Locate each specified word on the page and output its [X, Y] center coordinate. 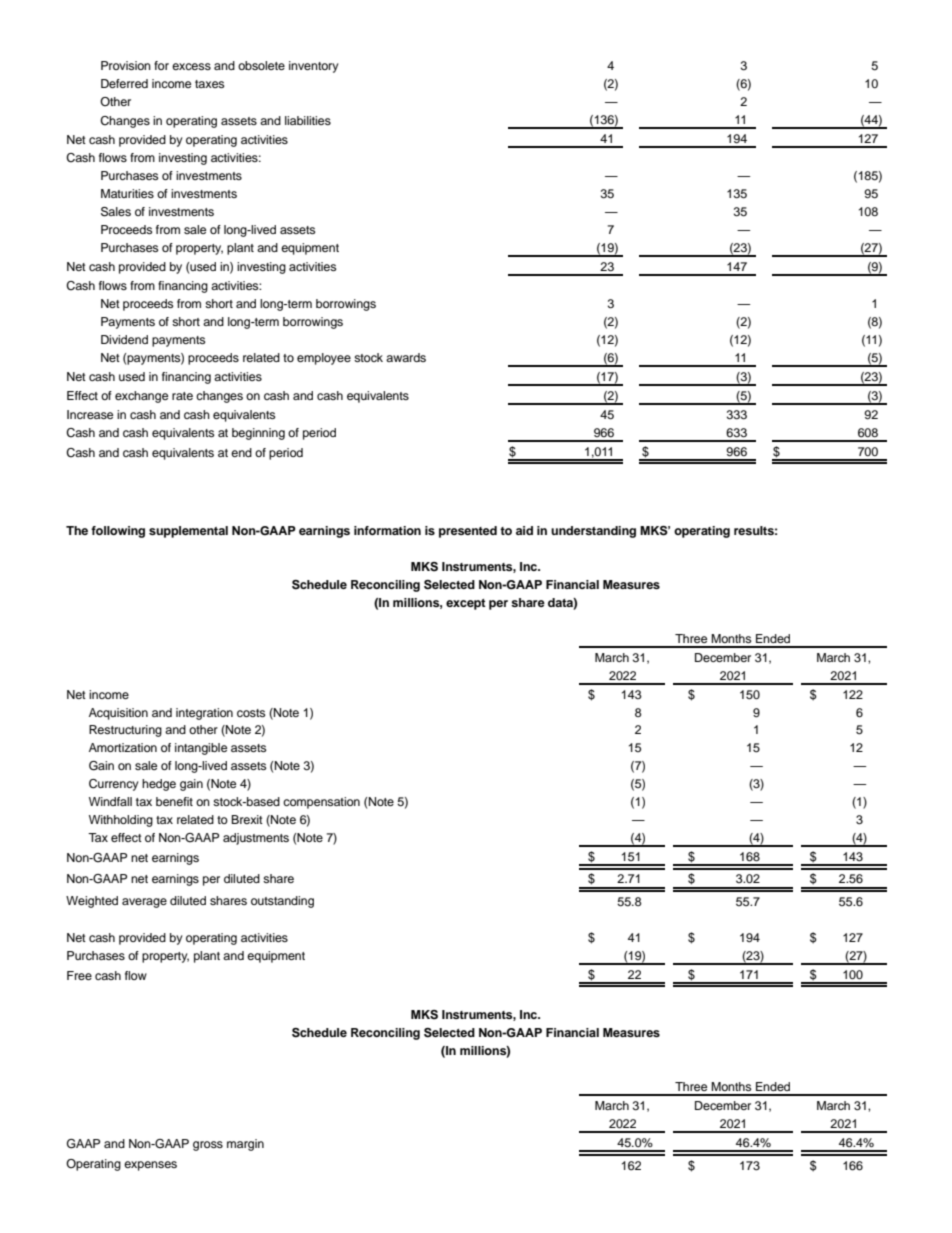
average [144, 903]
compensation [321, 803]
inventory [314, 67]
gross [208, 1146]
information [387, 530]
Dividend [124, 339]
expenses [150, 1166]
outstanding [282, 902]
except [466, 604]
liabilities [308, 120]
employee [324, 359]
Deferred [124, 83]
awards [406, 357]
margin [245, 1145]
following [118, 532]
